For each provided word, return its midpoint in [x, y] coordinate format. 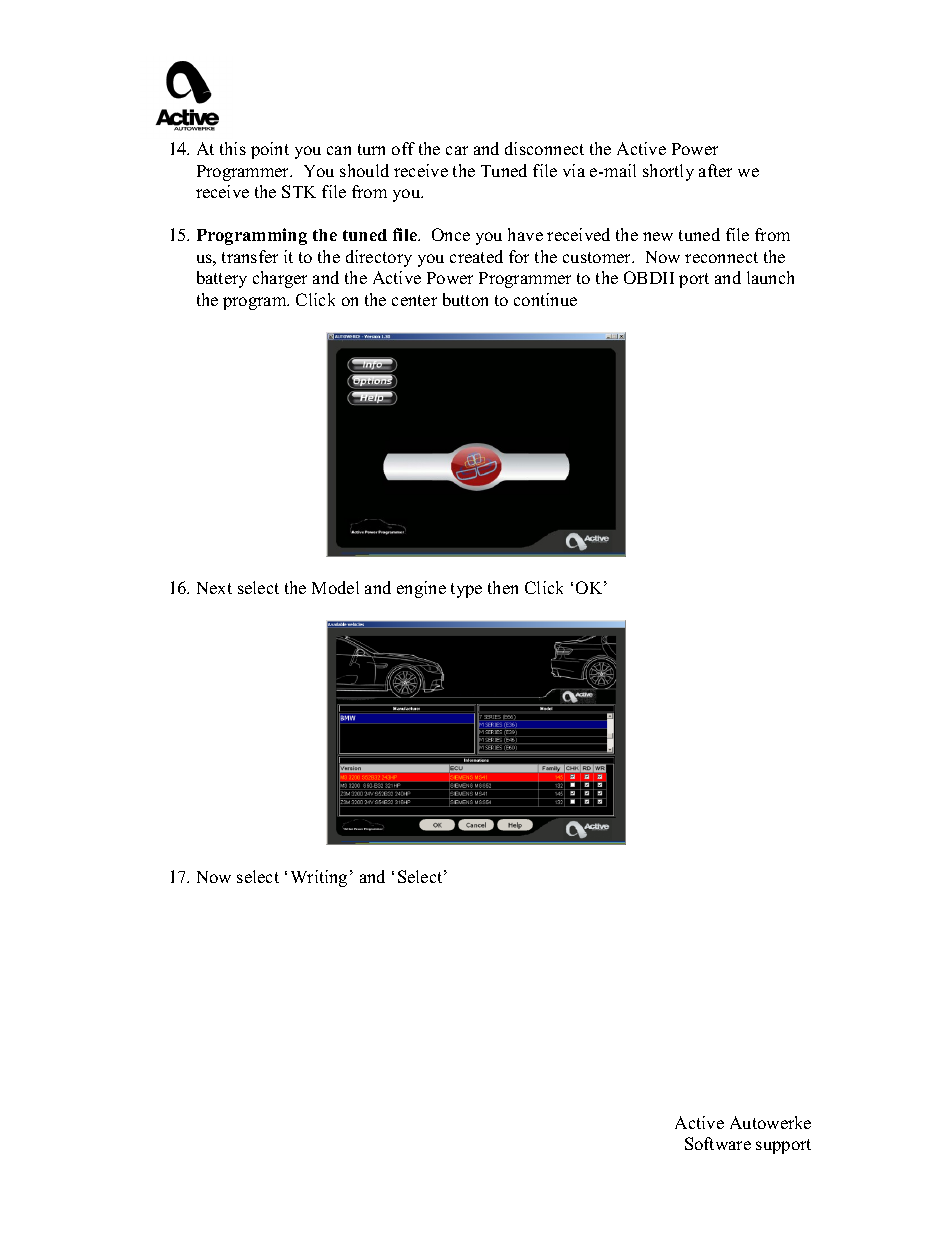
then [503, 587]
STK [299, 191]
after [715, 170]
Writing [319, 878]
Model [335, 587]
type [466, 590]
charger [280, 279]
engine [421, 589]
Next [214, 588]
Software [718, 1143]
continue [545, 299]
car [457, 150]
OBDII [649, 277]
